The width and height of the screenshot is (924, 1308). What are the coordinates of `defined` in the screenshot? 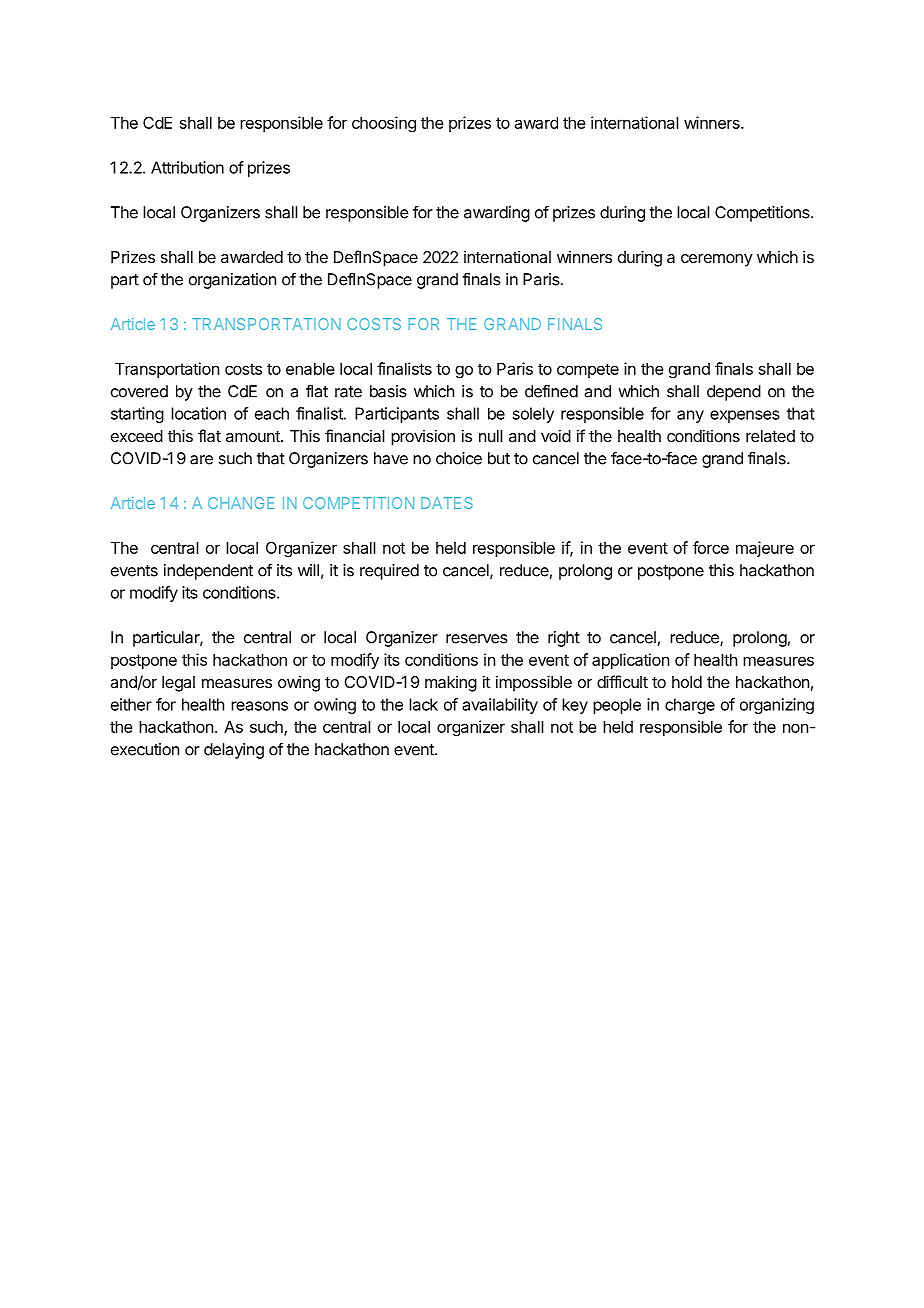 It's located at (551, 391).
